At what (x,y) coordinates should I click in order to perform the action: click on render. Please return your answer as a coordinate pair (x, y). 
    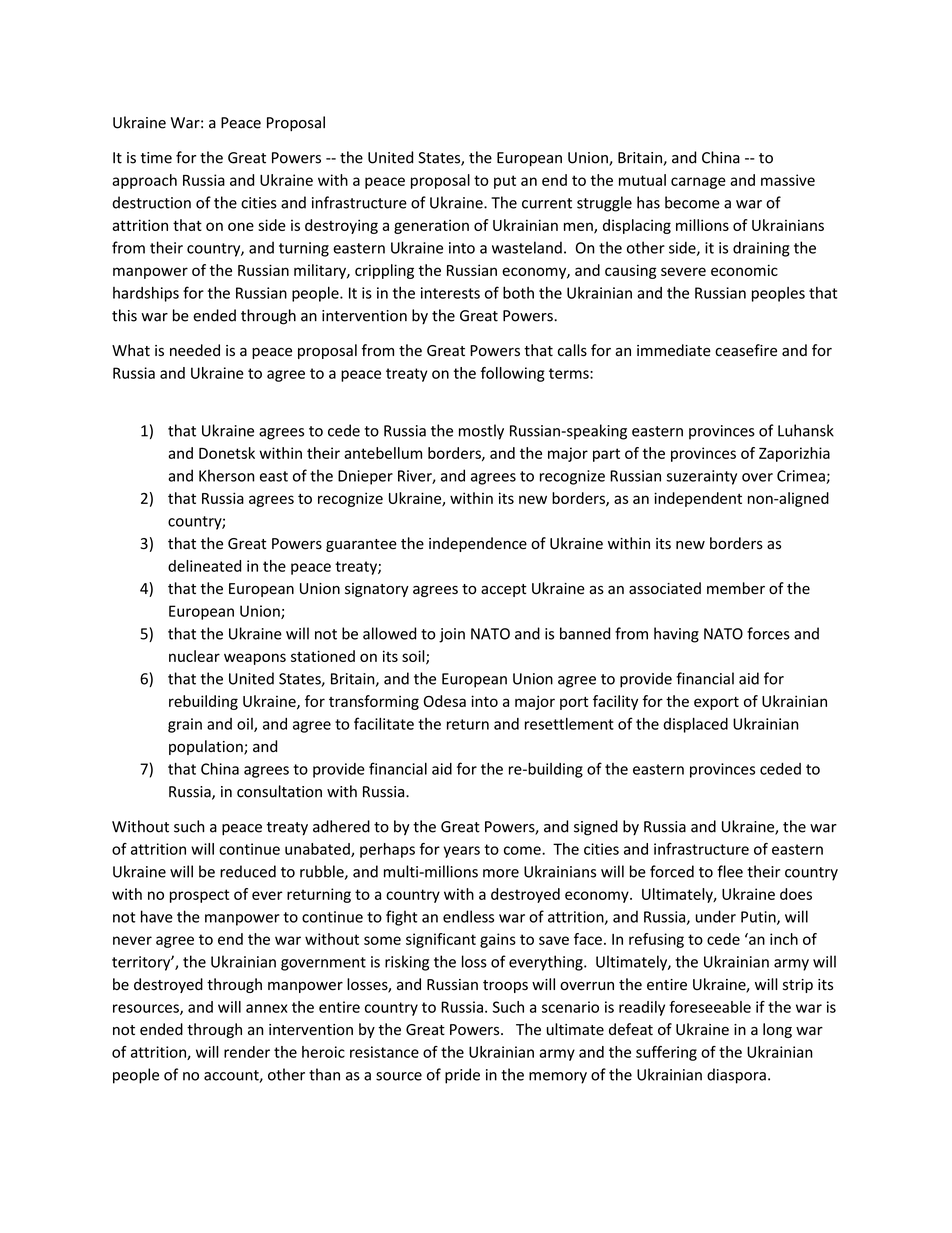
    Looking at the image, I should click on (247, 1052).
